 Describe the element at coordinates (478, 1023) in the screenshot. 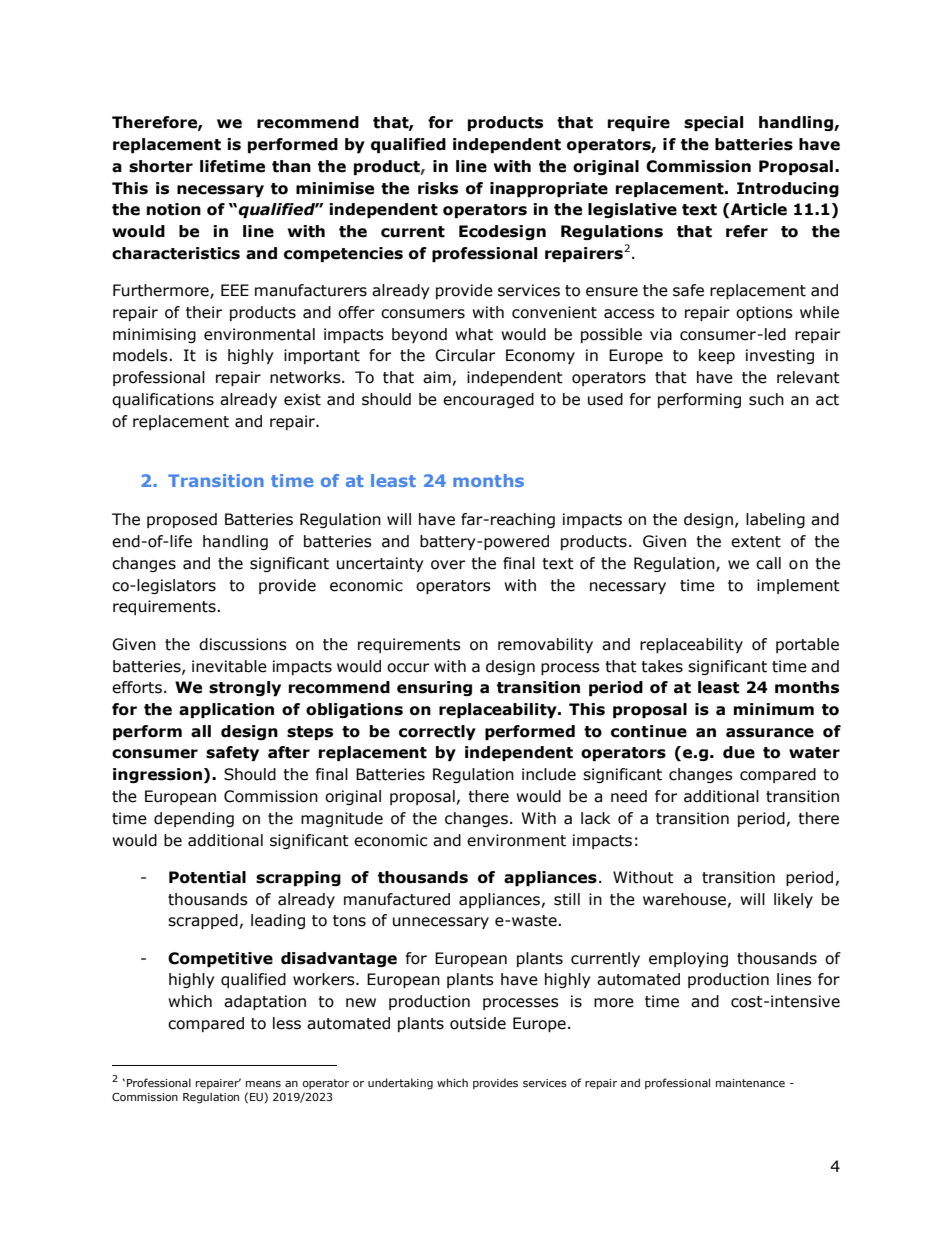

I see `outside` at that location.
